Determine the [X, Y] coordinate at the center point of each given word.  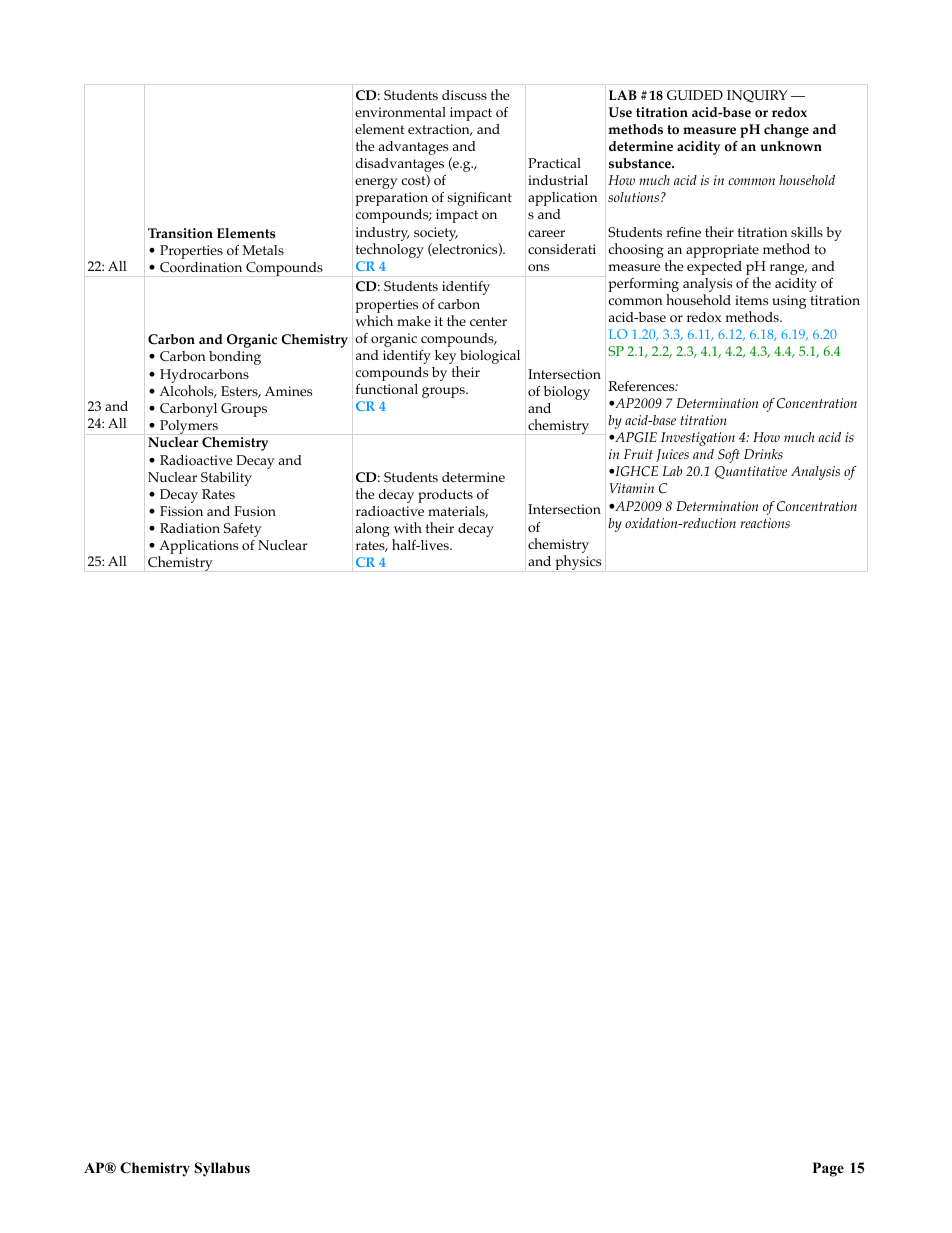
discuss [464, 95]
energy [376, 183]
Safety [243, 530]
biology [567, 393]
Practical [554, 163]
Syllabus [222, 1169]
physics [578, 562]
